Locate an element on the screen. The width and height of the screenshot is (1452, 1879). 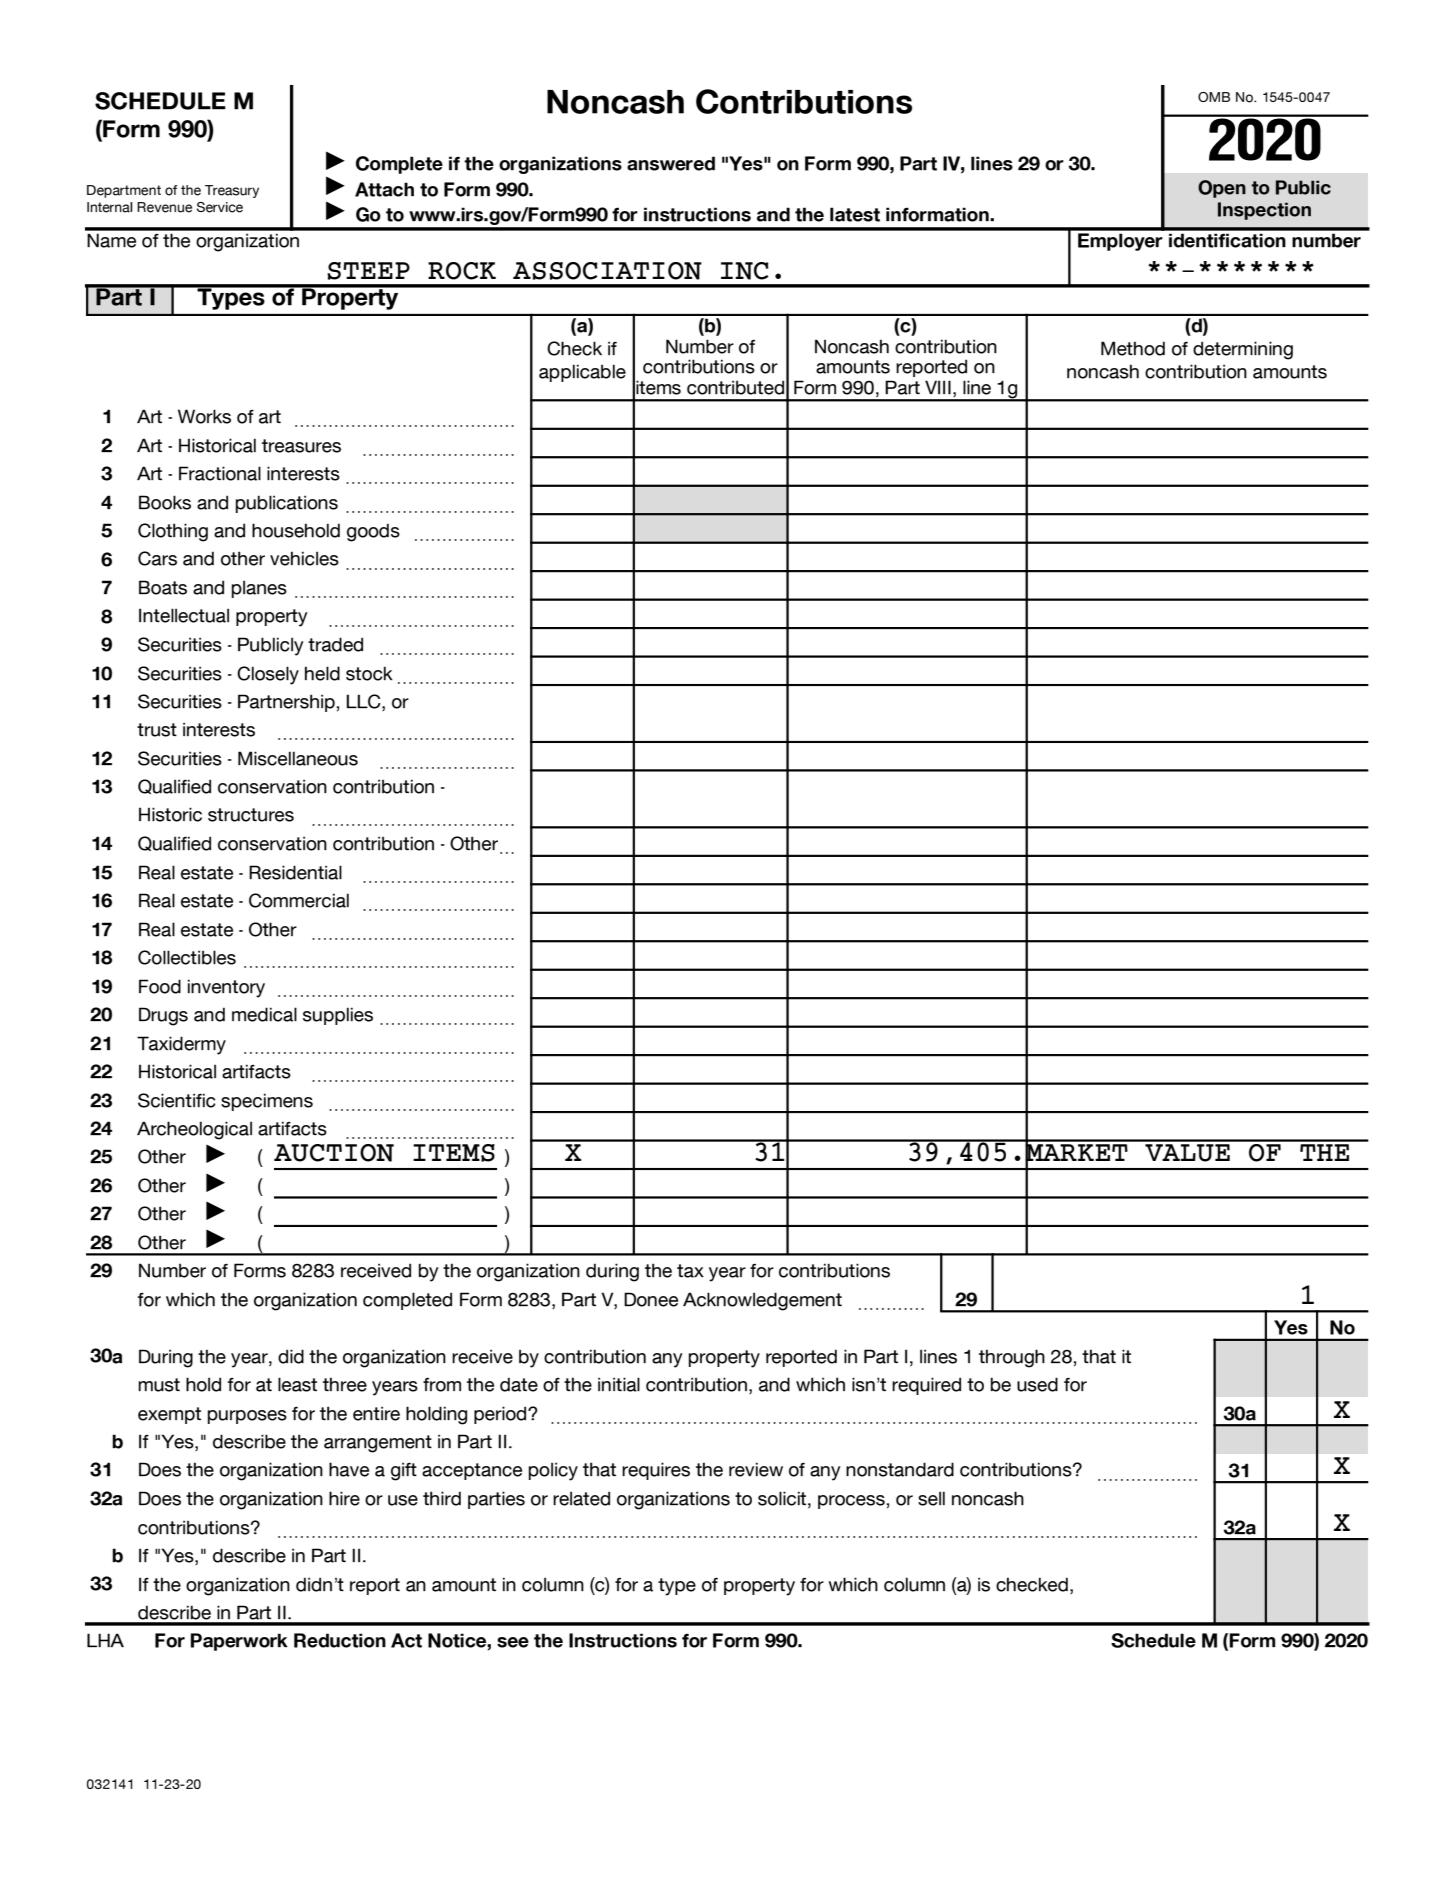
Acknowledgement is located at coordinates (762, 1301).
